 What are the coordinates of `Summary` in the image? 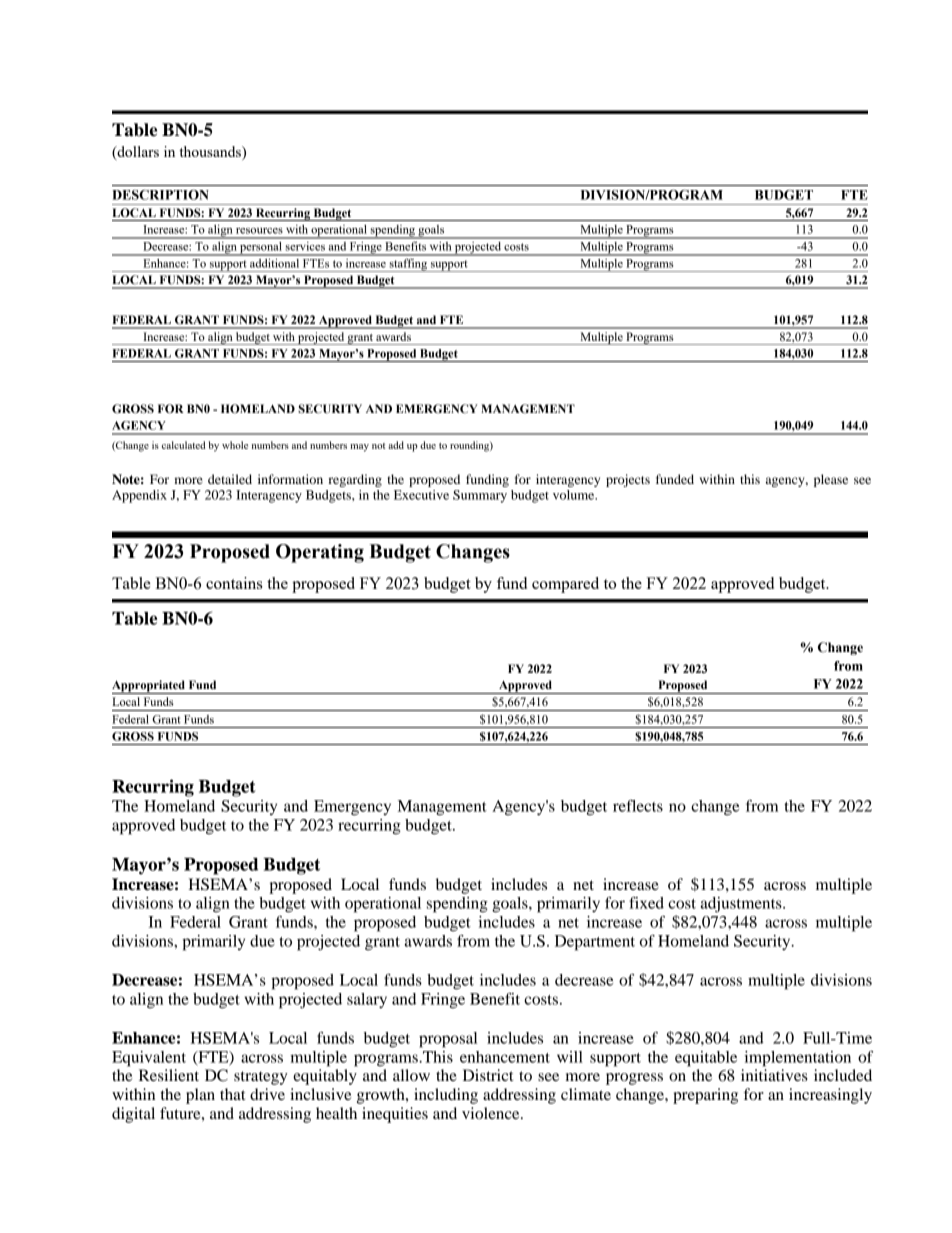 It's located at (480, 496).
